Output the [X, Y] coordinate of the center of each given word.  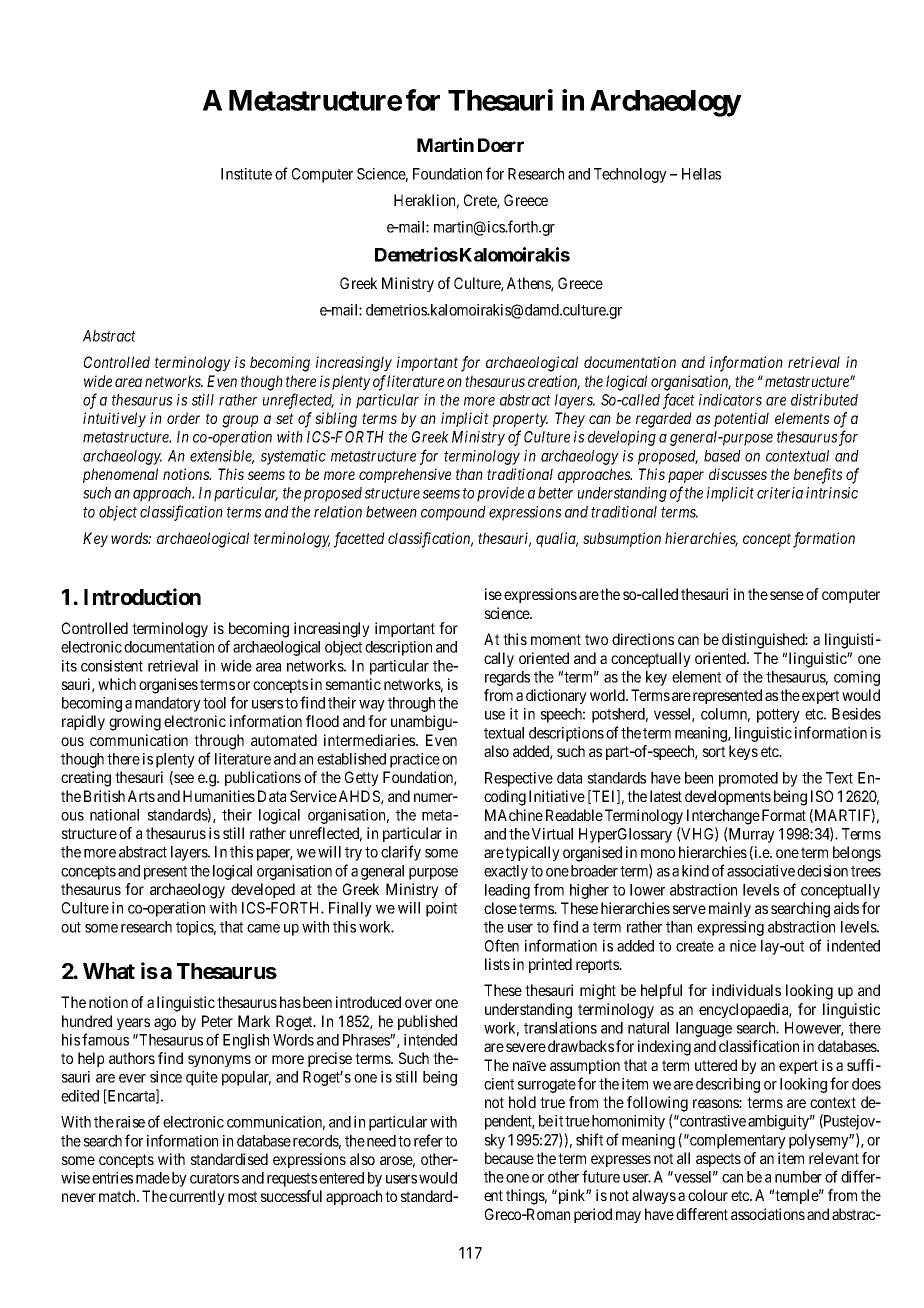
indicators [730, 400]
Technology [630, 175]
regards [507, 678]
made [153, 1178]
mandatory [168, 704]
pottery [778, 716]
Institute [246, 174]
